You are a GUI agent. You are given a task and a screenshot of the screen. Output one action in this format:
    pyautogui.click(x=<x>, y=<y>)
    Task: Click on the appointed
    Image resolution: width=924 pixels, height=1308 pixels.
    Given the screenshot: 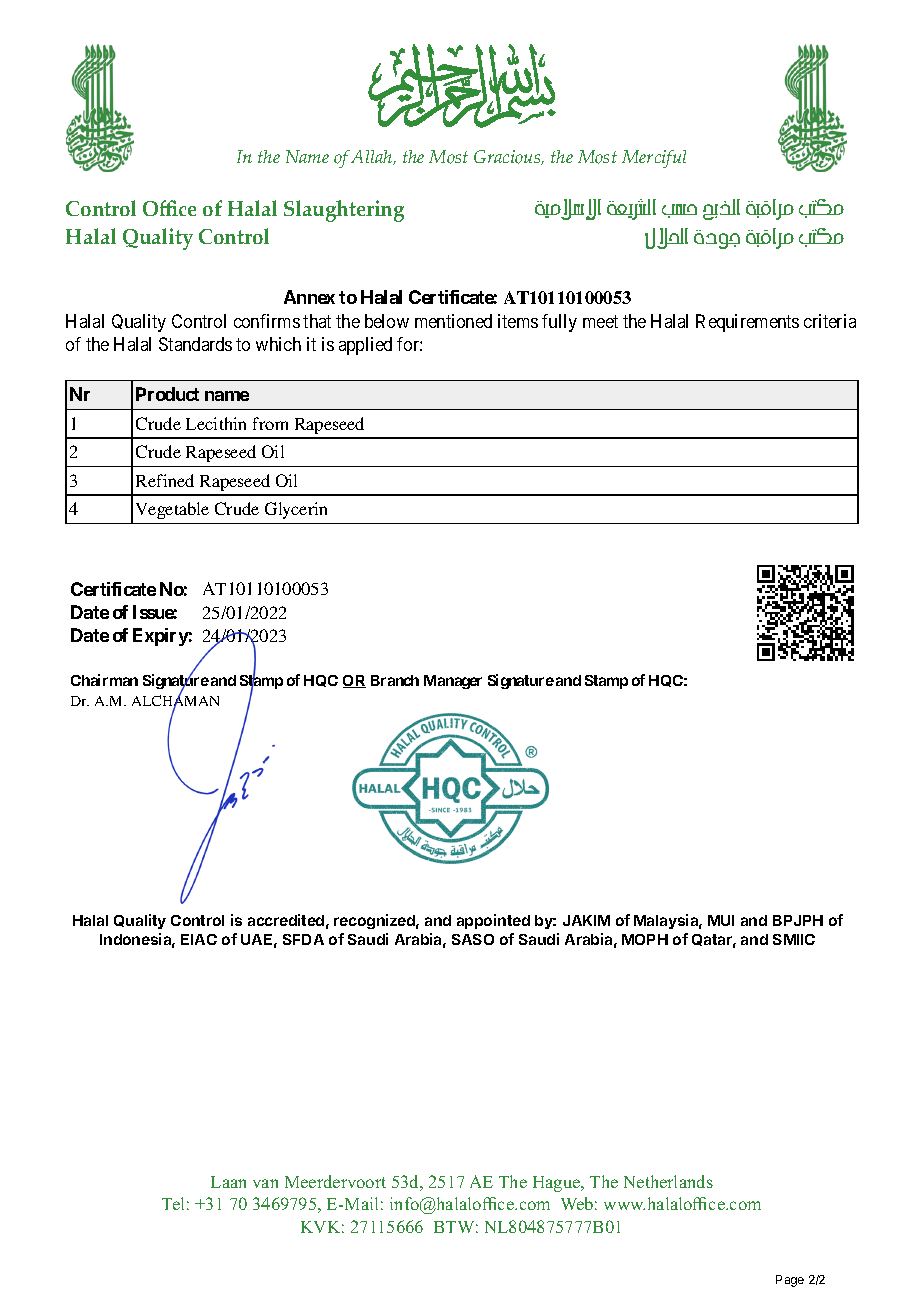 What is the action you would take?
    pyautogui.click(x=493, y=921)
